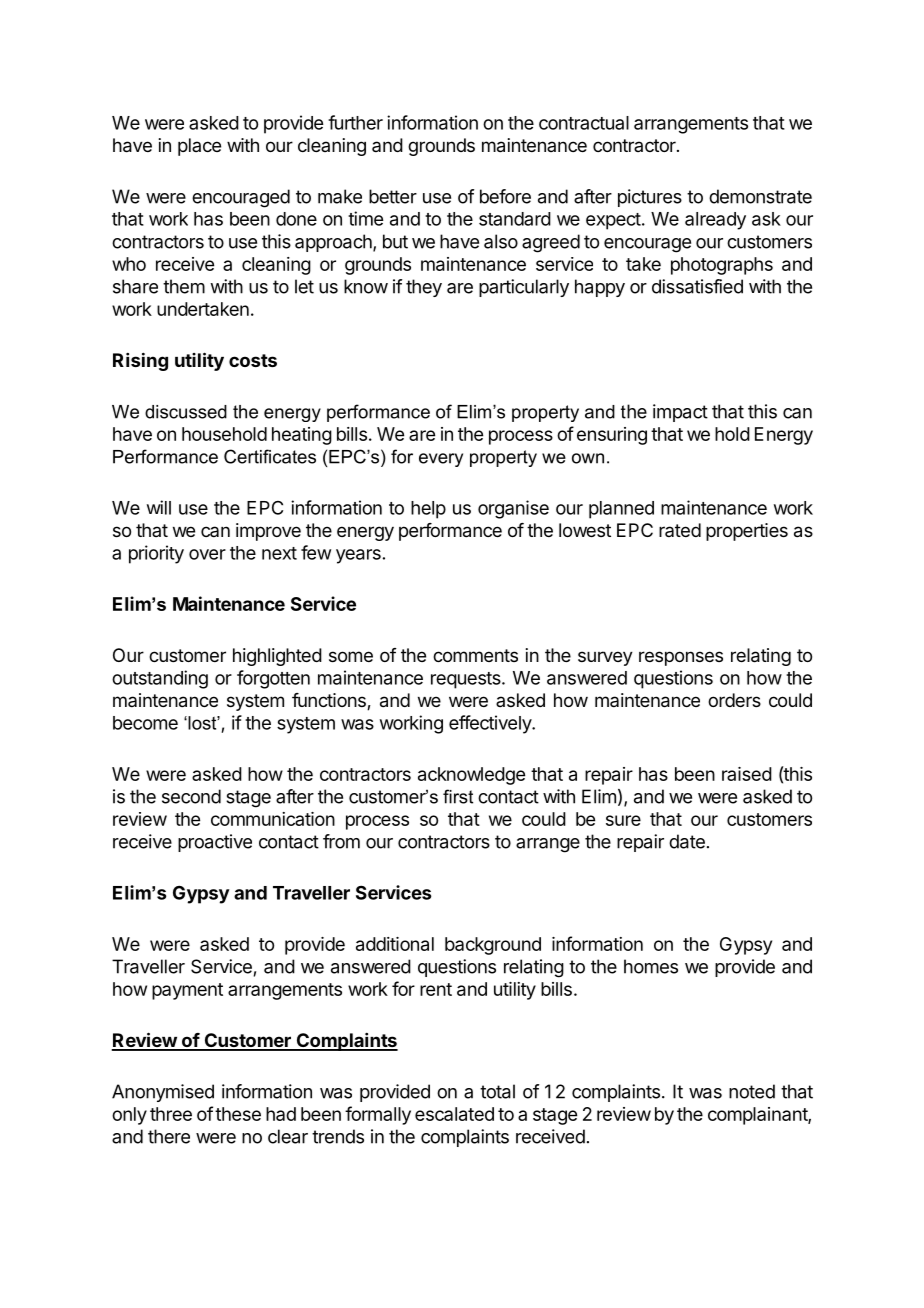 This screenshot has height=1308, width=924. What do you see at coordinates (393, 196) in the screenshot?
I see `better` at bounding box center [393, 196].
